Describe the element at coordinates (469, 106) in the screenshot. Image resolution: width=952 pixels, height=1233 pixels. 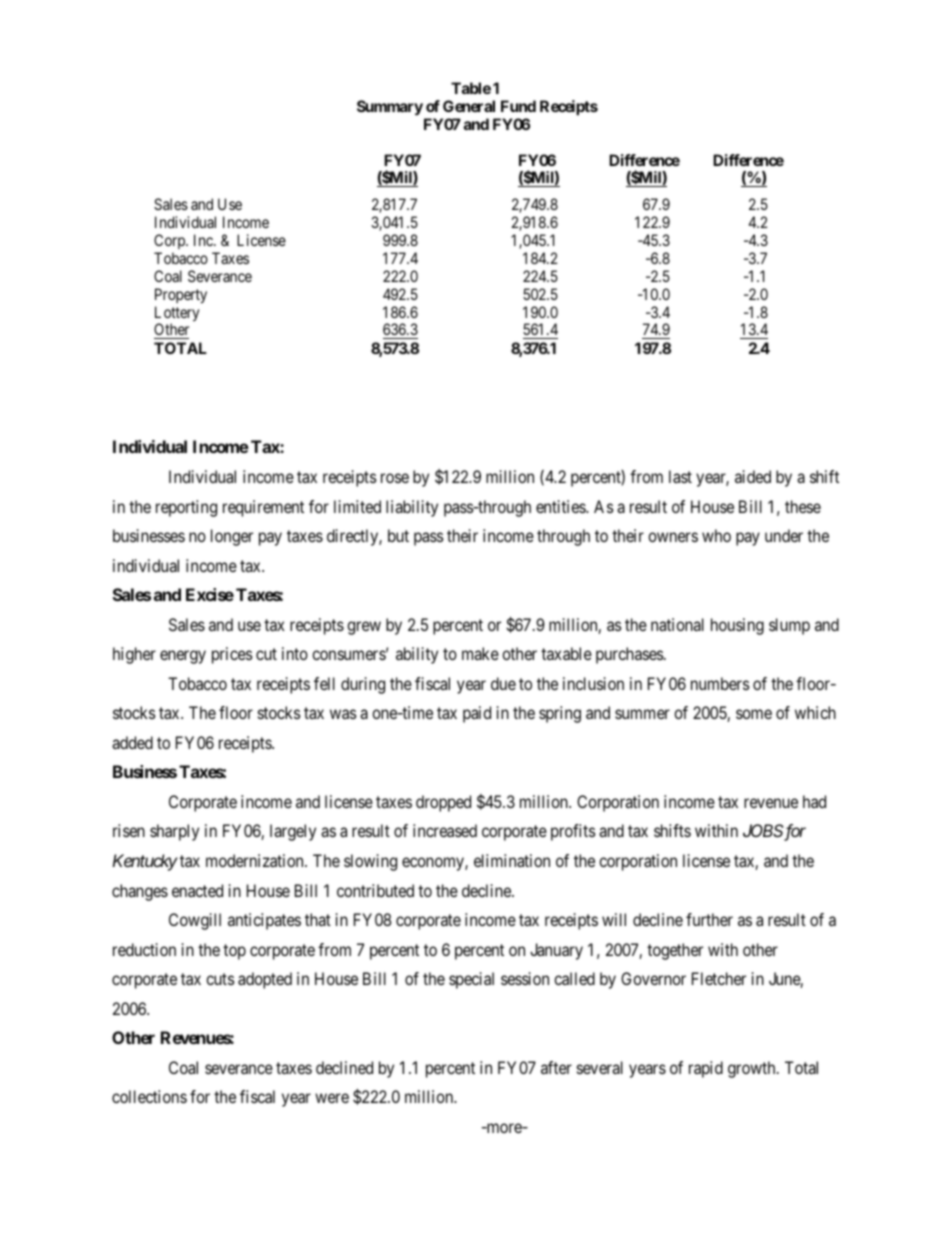
I see `General` at that location.
